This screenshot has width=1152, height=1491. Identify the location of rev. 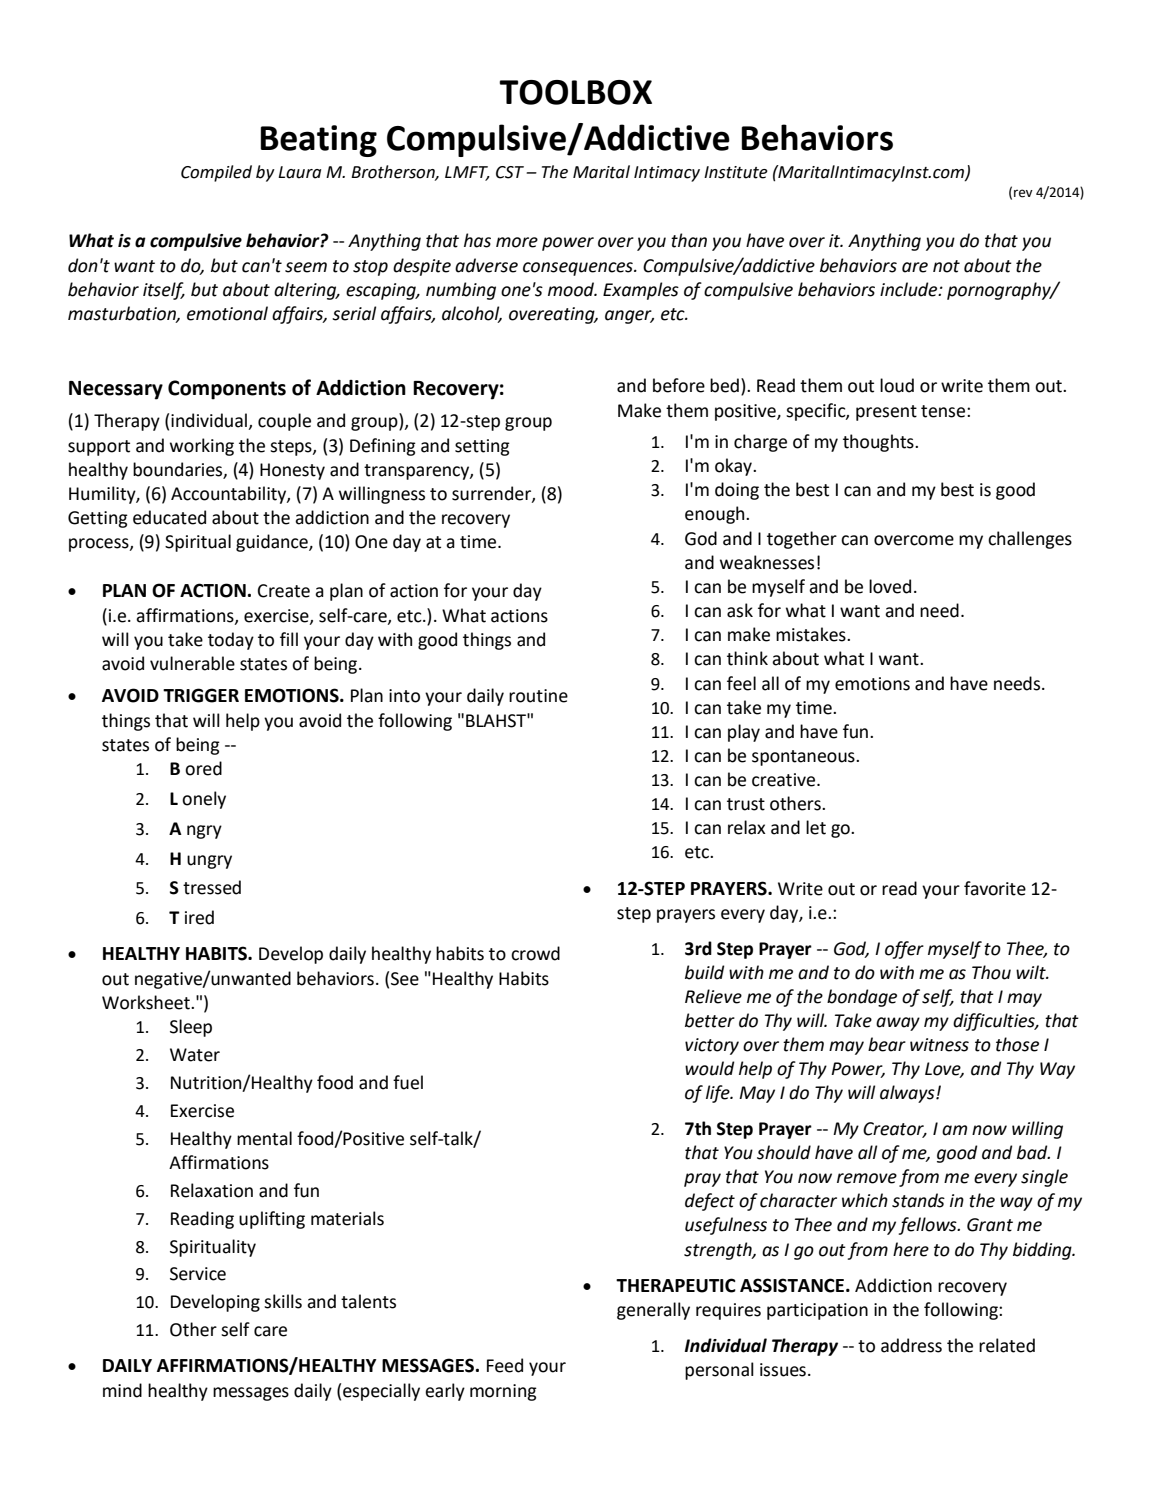
(1023, 193).
